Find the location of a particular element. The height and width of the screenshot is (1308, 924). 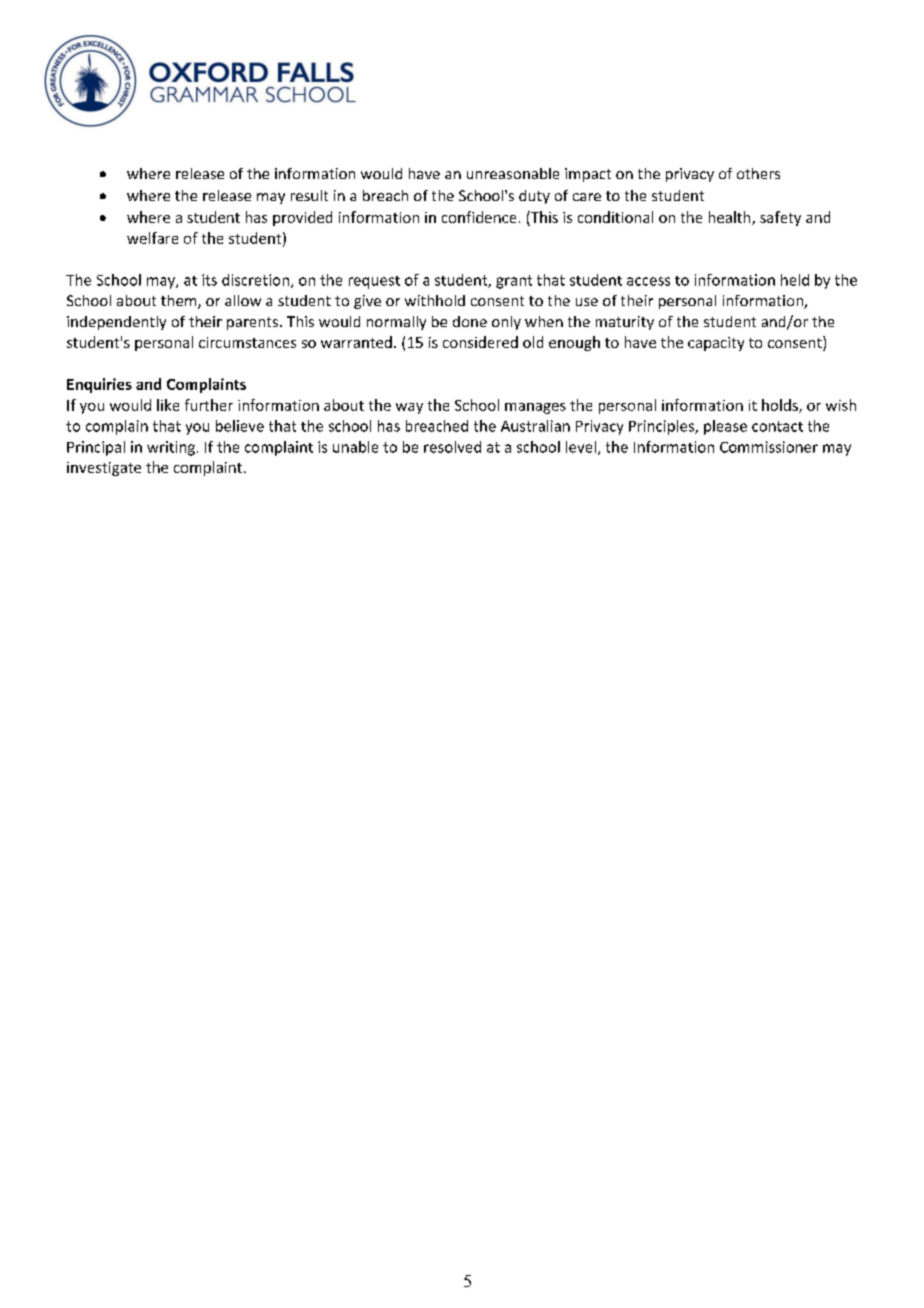

resolved is located at coordinates (452, 447).
